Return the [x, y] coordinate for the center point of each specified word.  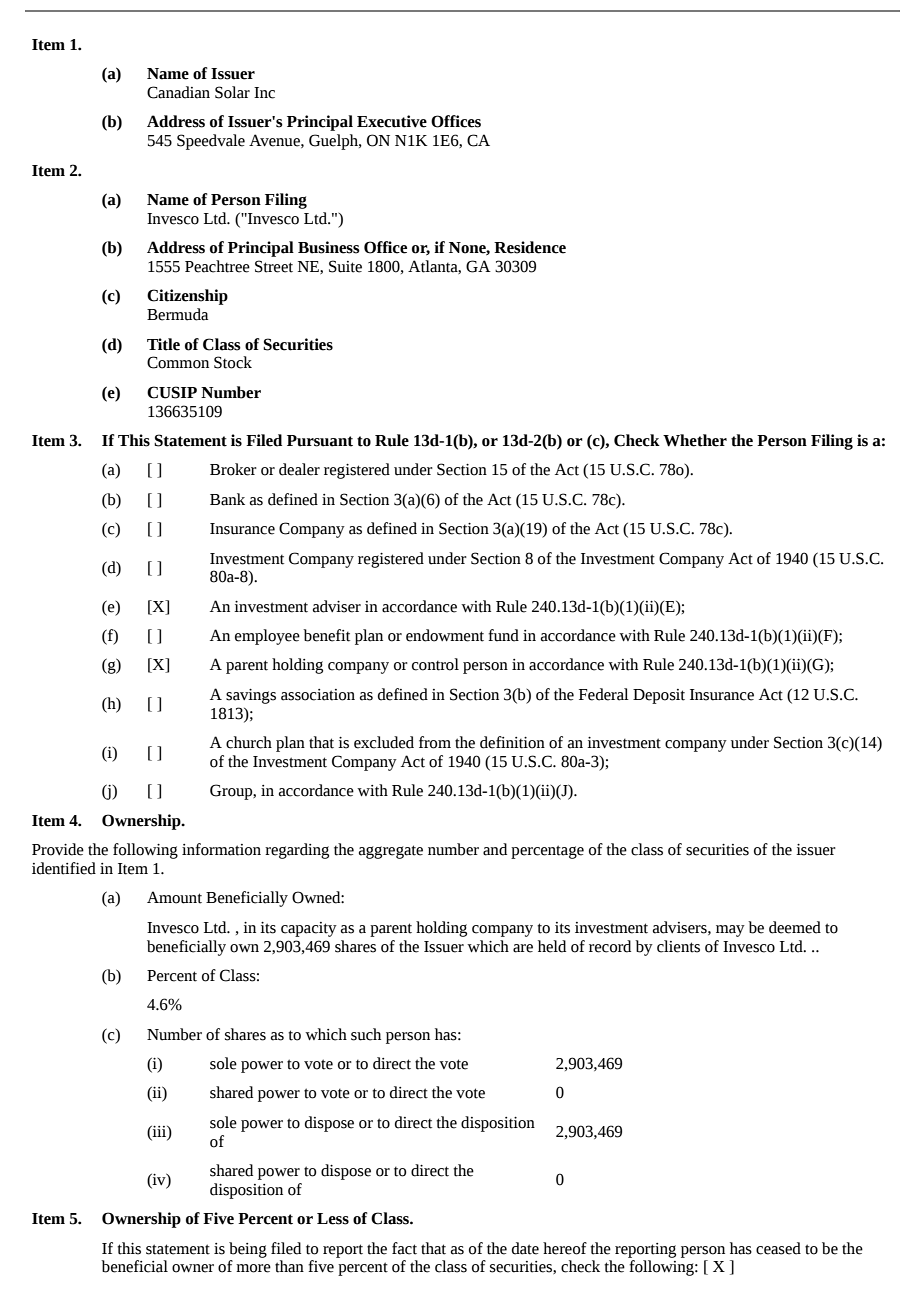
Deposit [659, 696]
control [435, 664]
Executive [392, 121]
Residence [530, 247]
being [248, 1250]
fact [404, 1248]
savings [251, 696]
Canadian [178, 92]
